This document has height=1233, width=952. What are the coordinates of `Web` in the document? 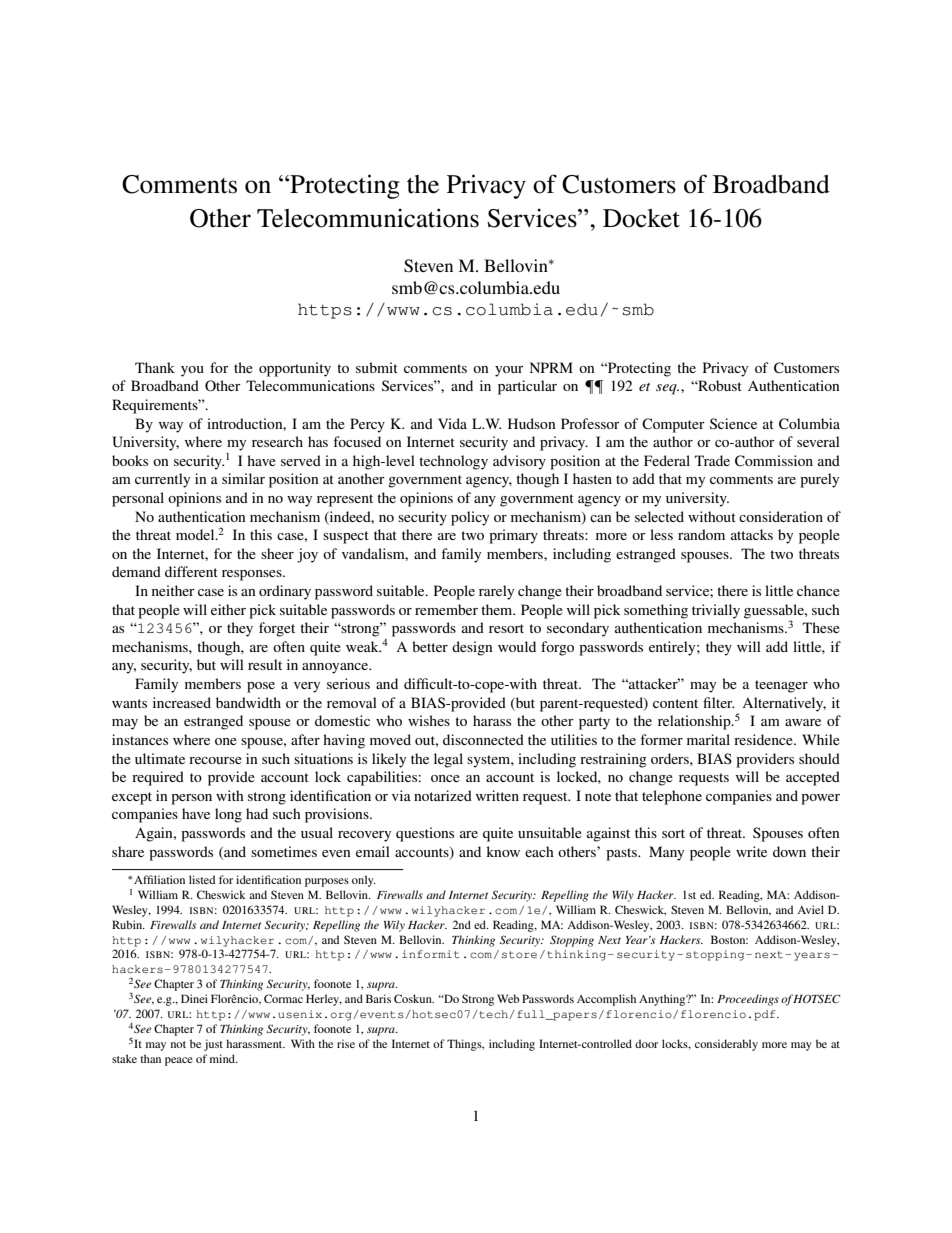 It's located at (508, 998).
